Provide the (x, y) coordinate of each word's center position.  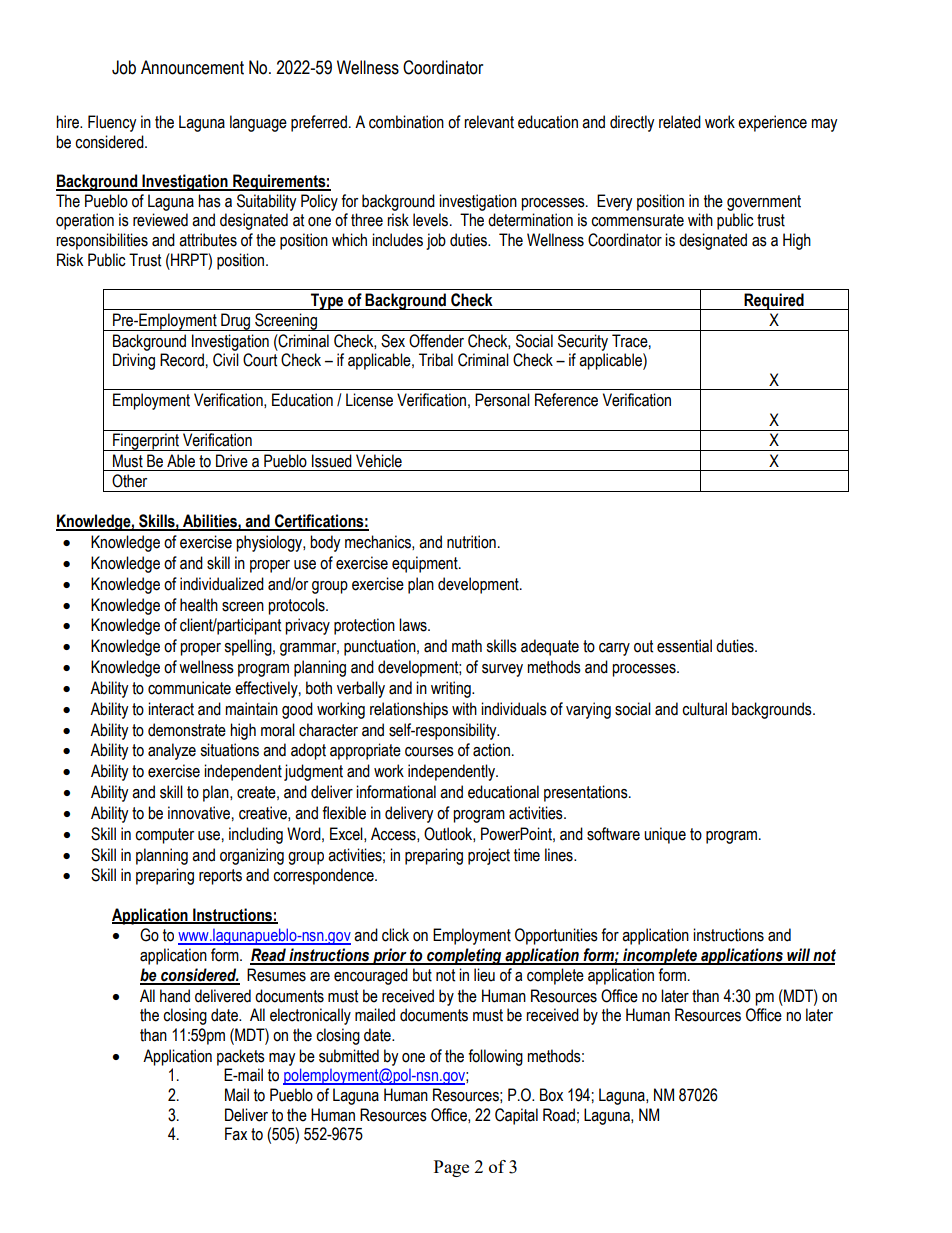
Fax (236, 1134)
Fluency (112, 123)
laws (414, 625)
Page (451, 1168)
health (199, 605)
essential (684, 646)
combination (406, 122)
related (680, 122)
